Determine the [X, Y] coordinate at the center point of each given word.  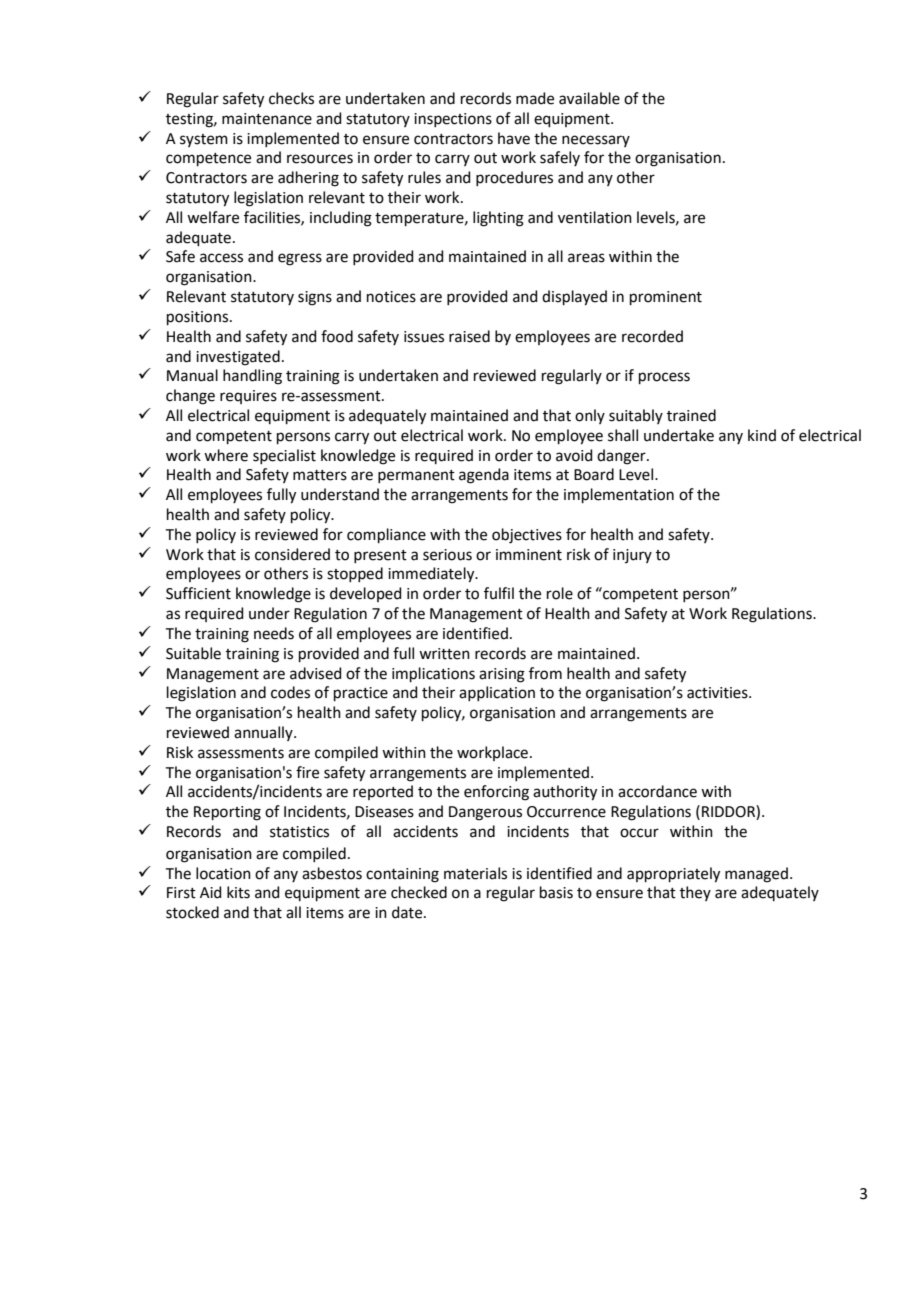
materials [475, 873]
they [695, 893]
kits [238, 892]
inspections [453, 120]
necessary [596, 141]
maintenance [267, 119]
